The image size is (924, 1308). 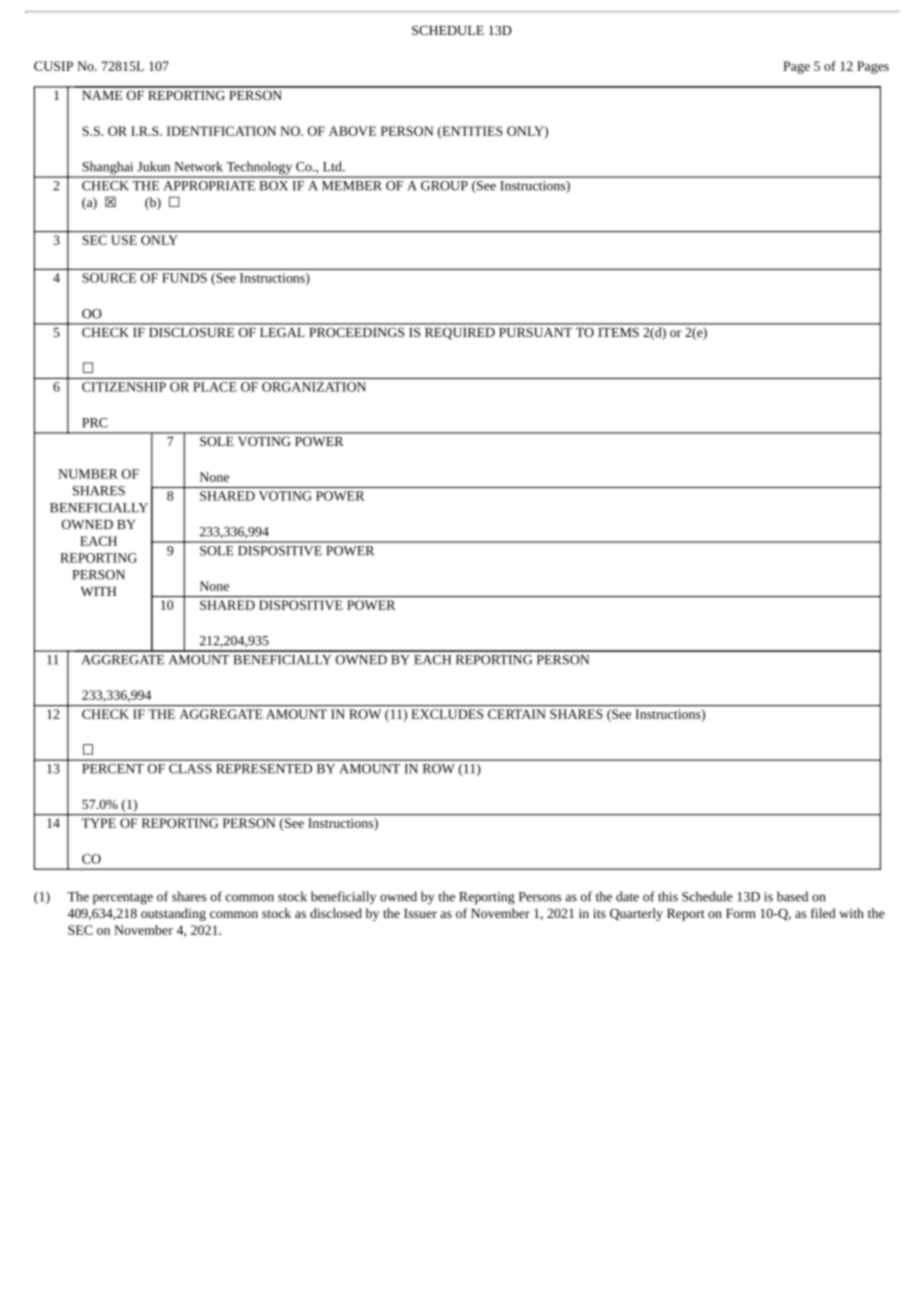 I want to click on CLASS, so click(x=190, y=768).
